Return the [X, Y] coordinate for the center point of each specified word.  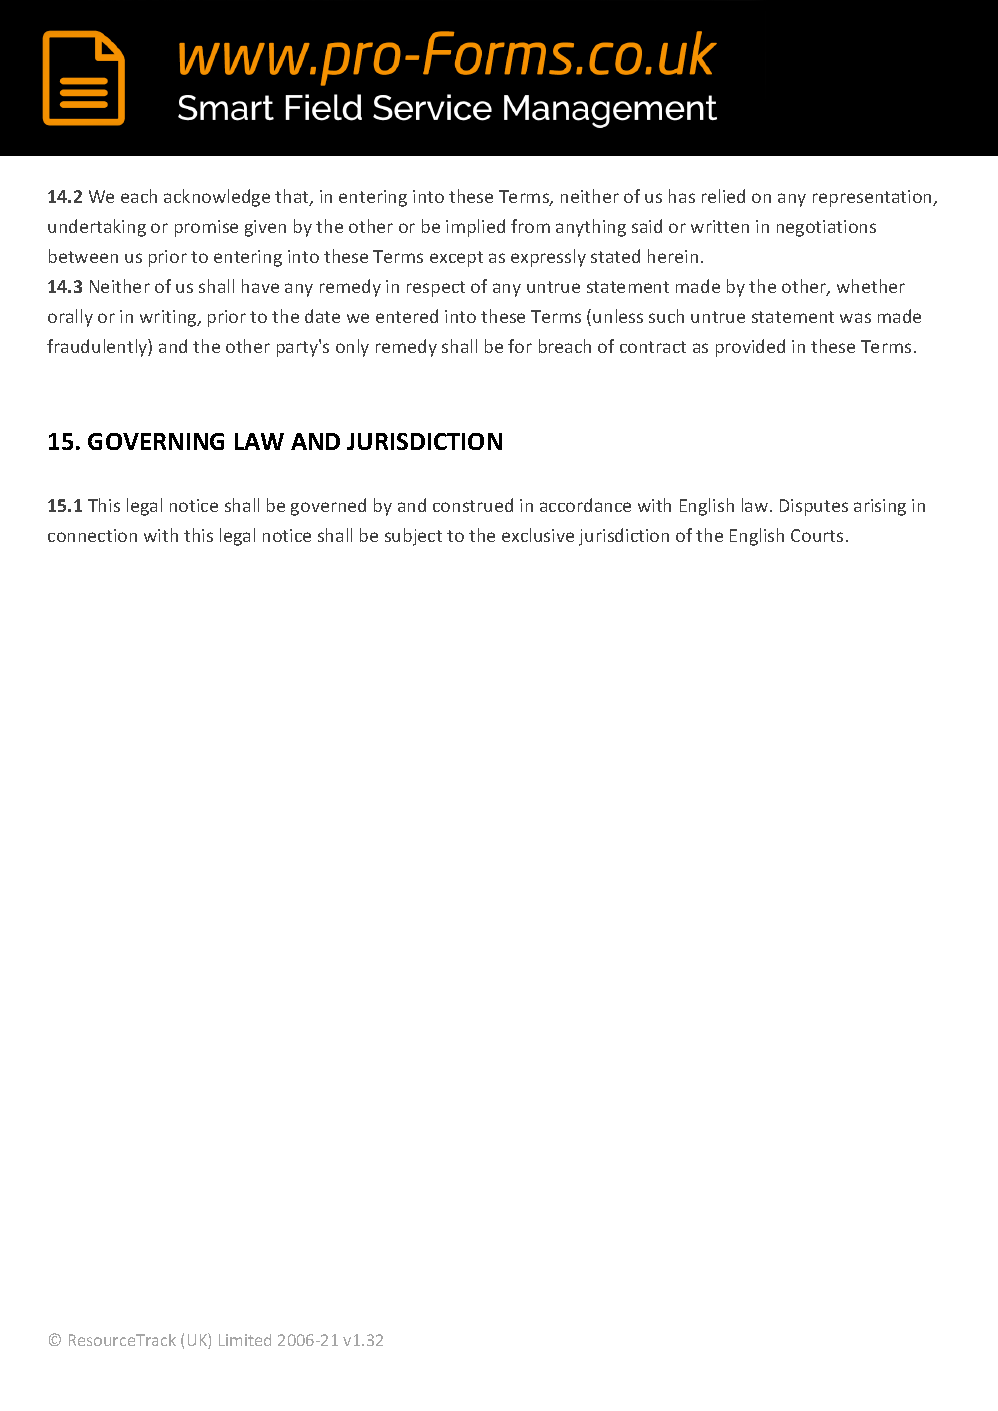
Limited [245, 1340]
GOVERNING [156, 441]
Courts [817, 535]
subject [413, 537]
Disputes [814, 507]
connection [92, 535]
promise [206, 228]
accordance [585, 505]
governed [328, 507]
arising [880, 507]
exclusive [538, 535]
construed [473, 505]
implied [475, 228]
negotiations [826, 228]
